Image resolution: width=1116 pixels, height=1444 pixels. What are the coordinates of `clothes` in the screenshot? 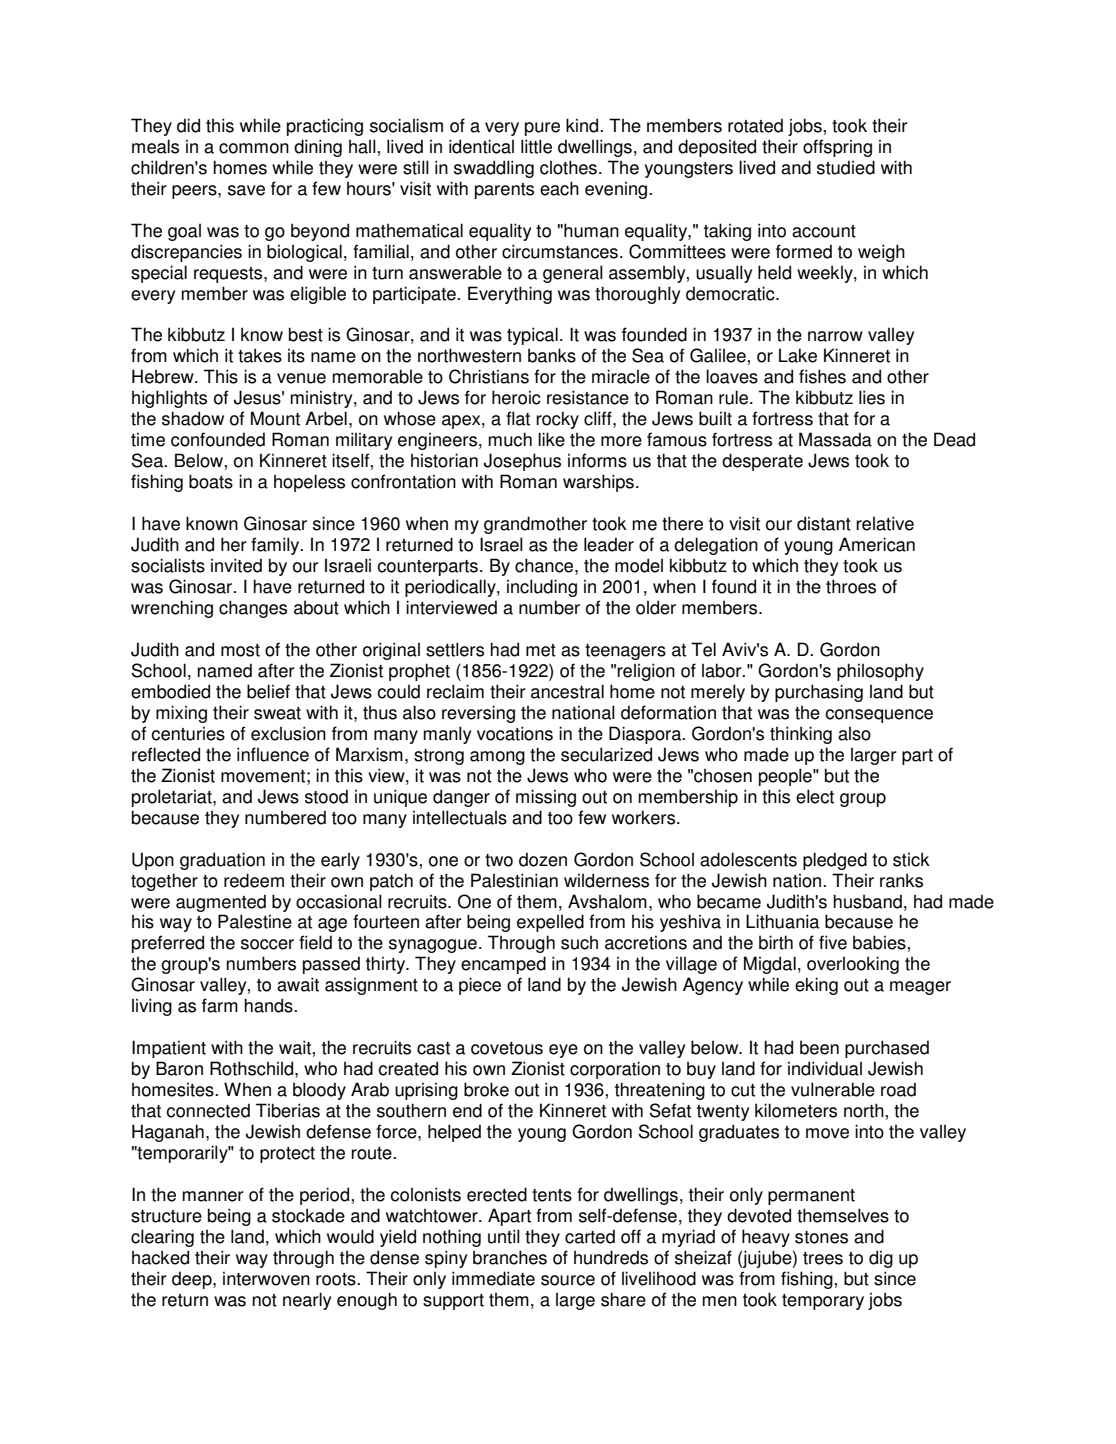 It's located at (568, 167).
